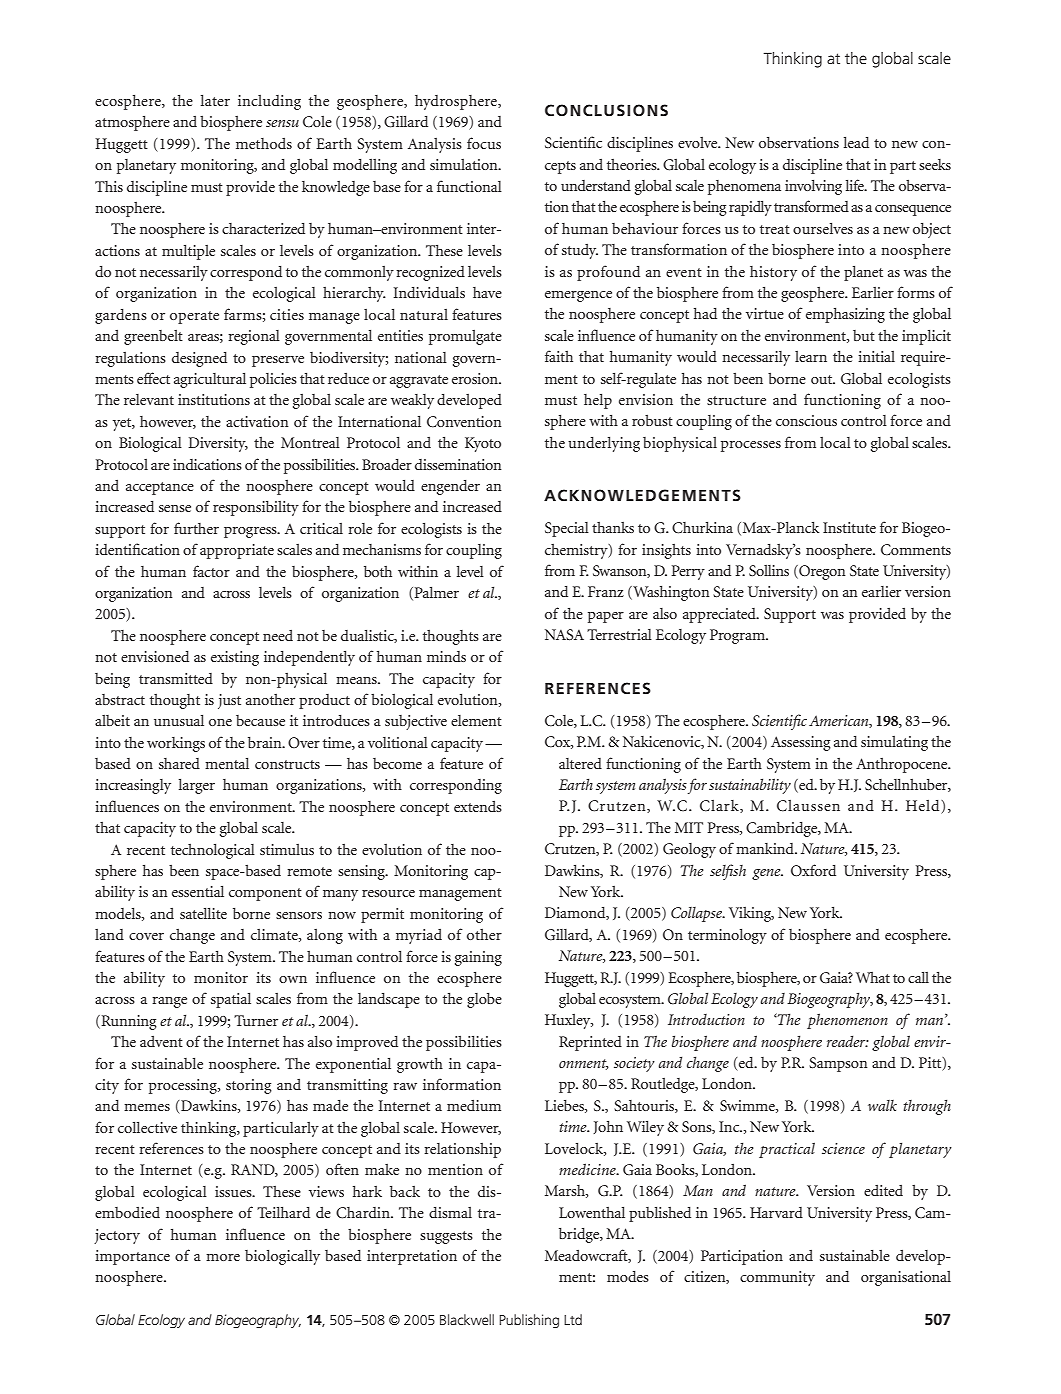 Image resolution: width=1061 pixels, height=1394 pixels. What do you see at coordinates (801, 743) in the page?
I see `Assessing` at bounding box center [801, 743].
